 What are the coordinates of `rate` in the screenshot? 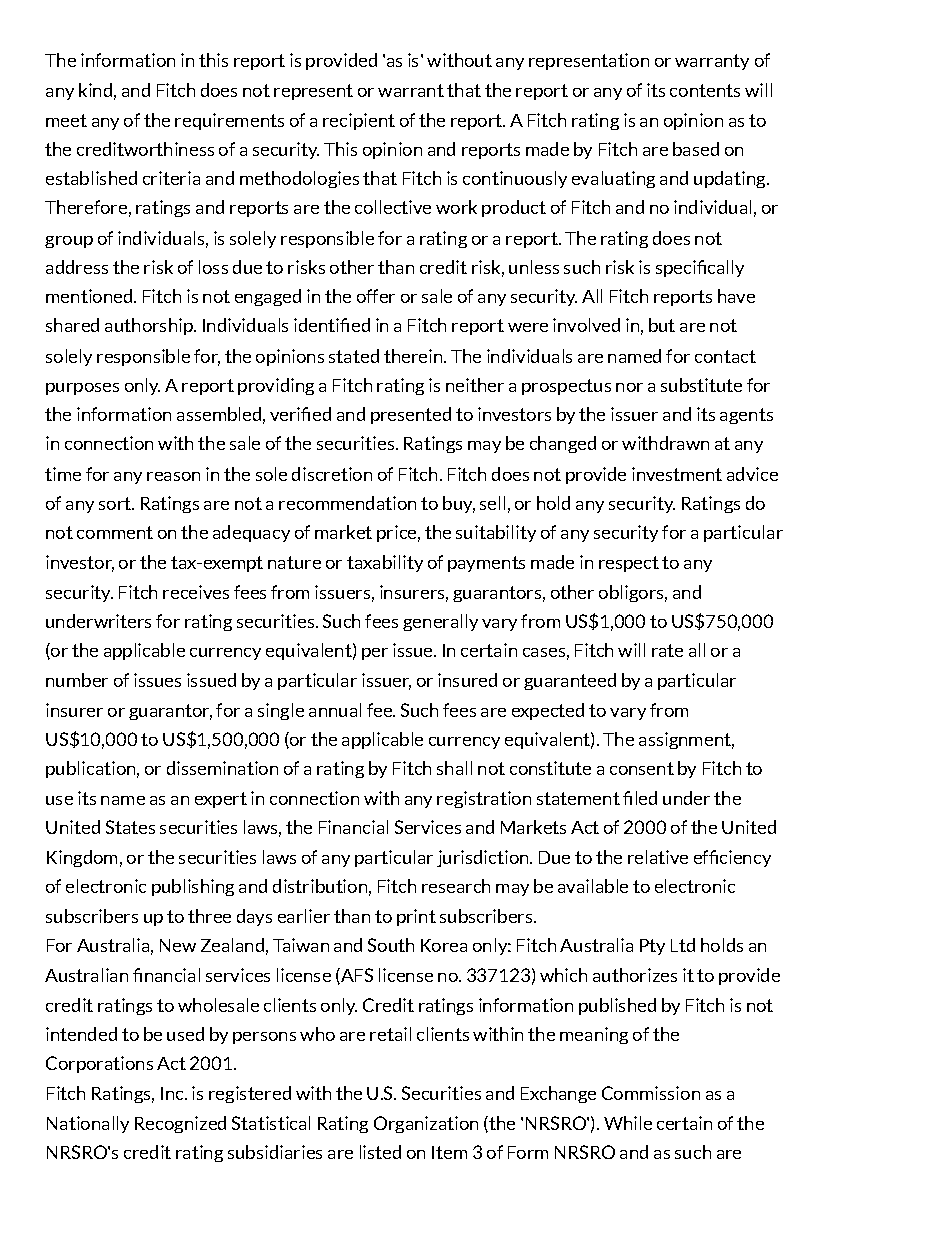 It's located at (667, 650).
